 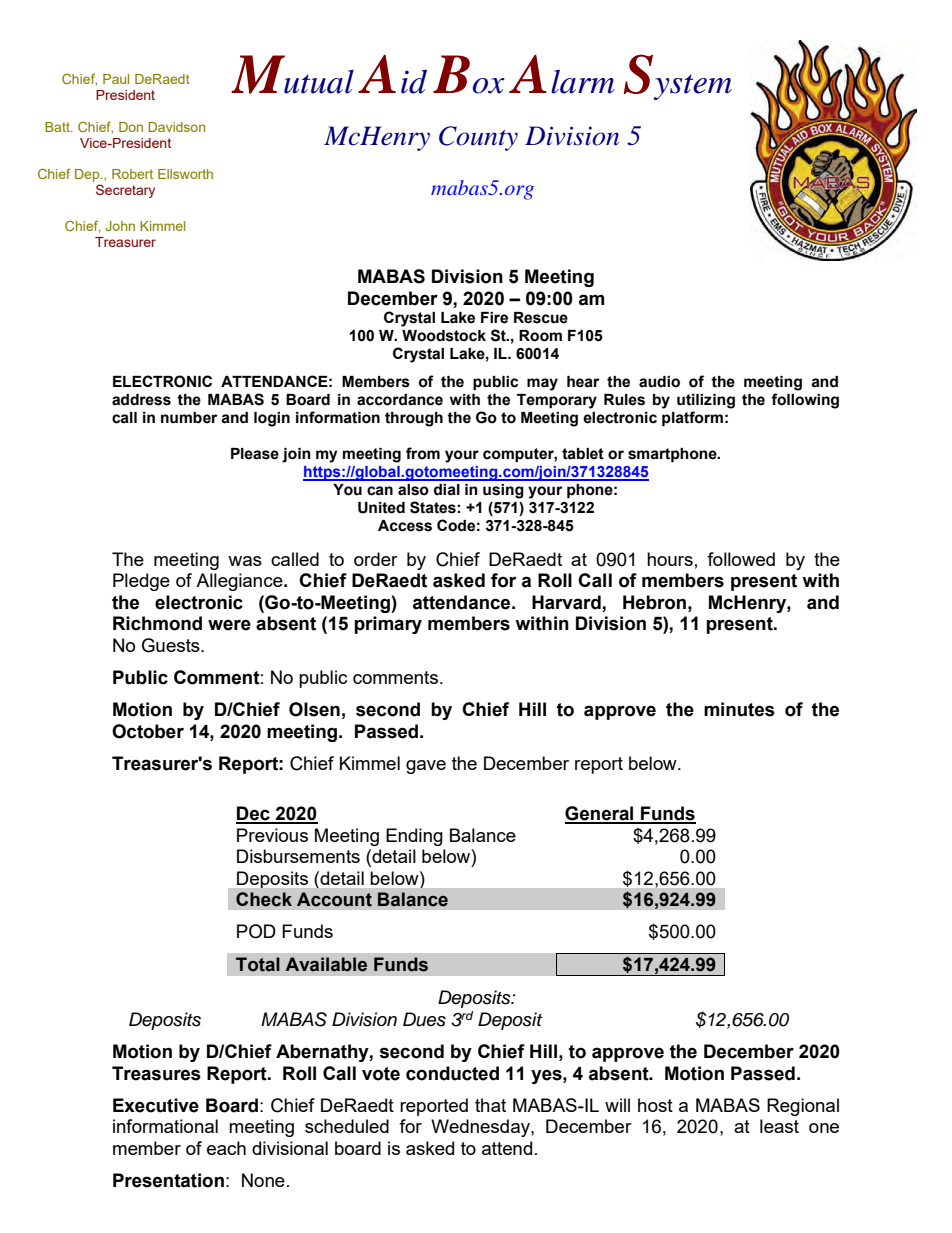 I want to click on least, so click(x=779, y=1126).
